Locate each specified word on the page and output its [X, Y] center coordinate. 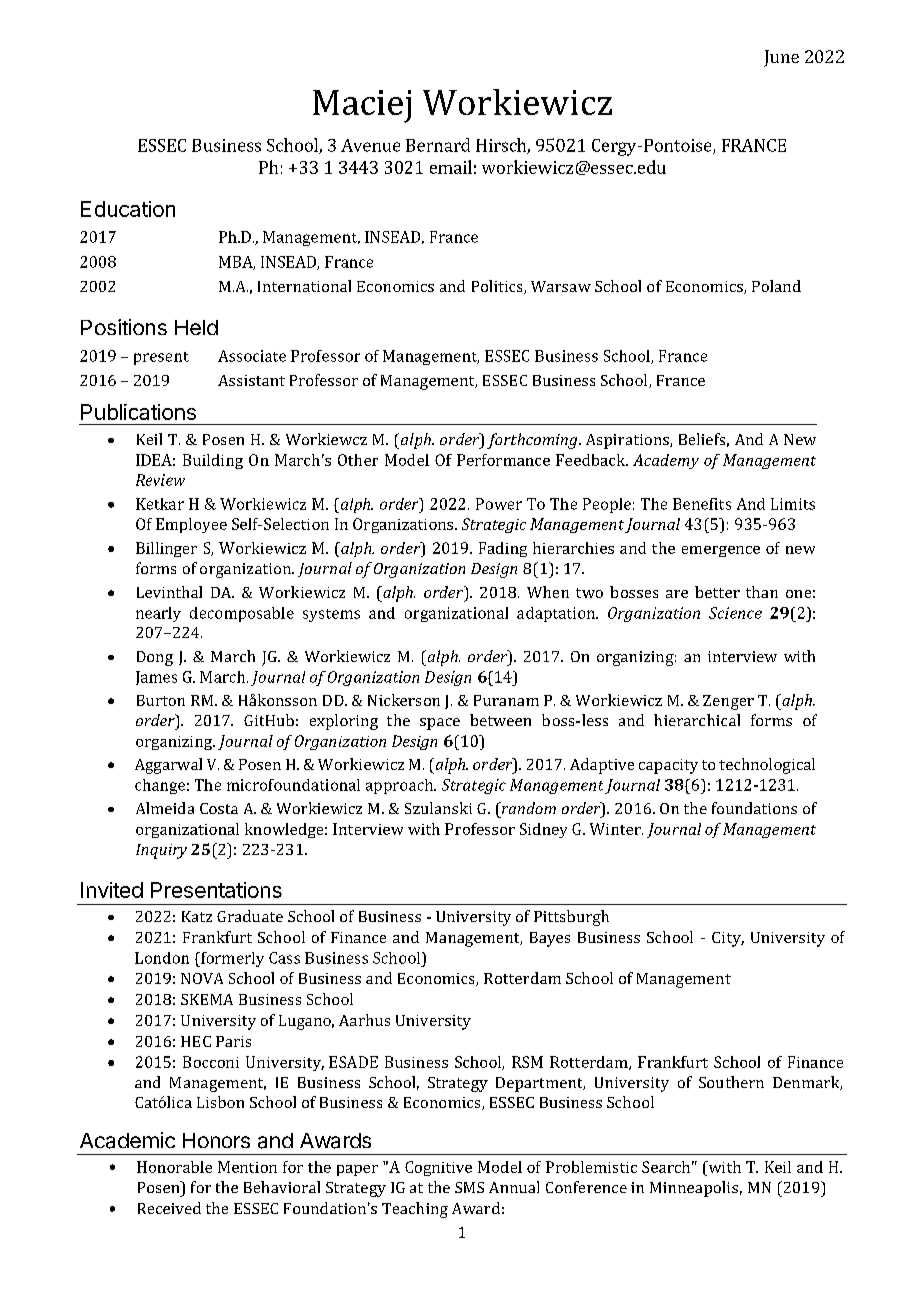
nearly [158, 614]
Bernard [438, 145]
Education [128, 209]
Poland [776, 286]
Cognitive [438, 1168]
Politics [498, 287]
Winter [616, 829]
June [781, 58]
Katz [197, 916]
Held [196, 327]
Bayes [550, 939]
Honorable [174, 1167]
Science [735, 613]
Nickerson [404, 700]
